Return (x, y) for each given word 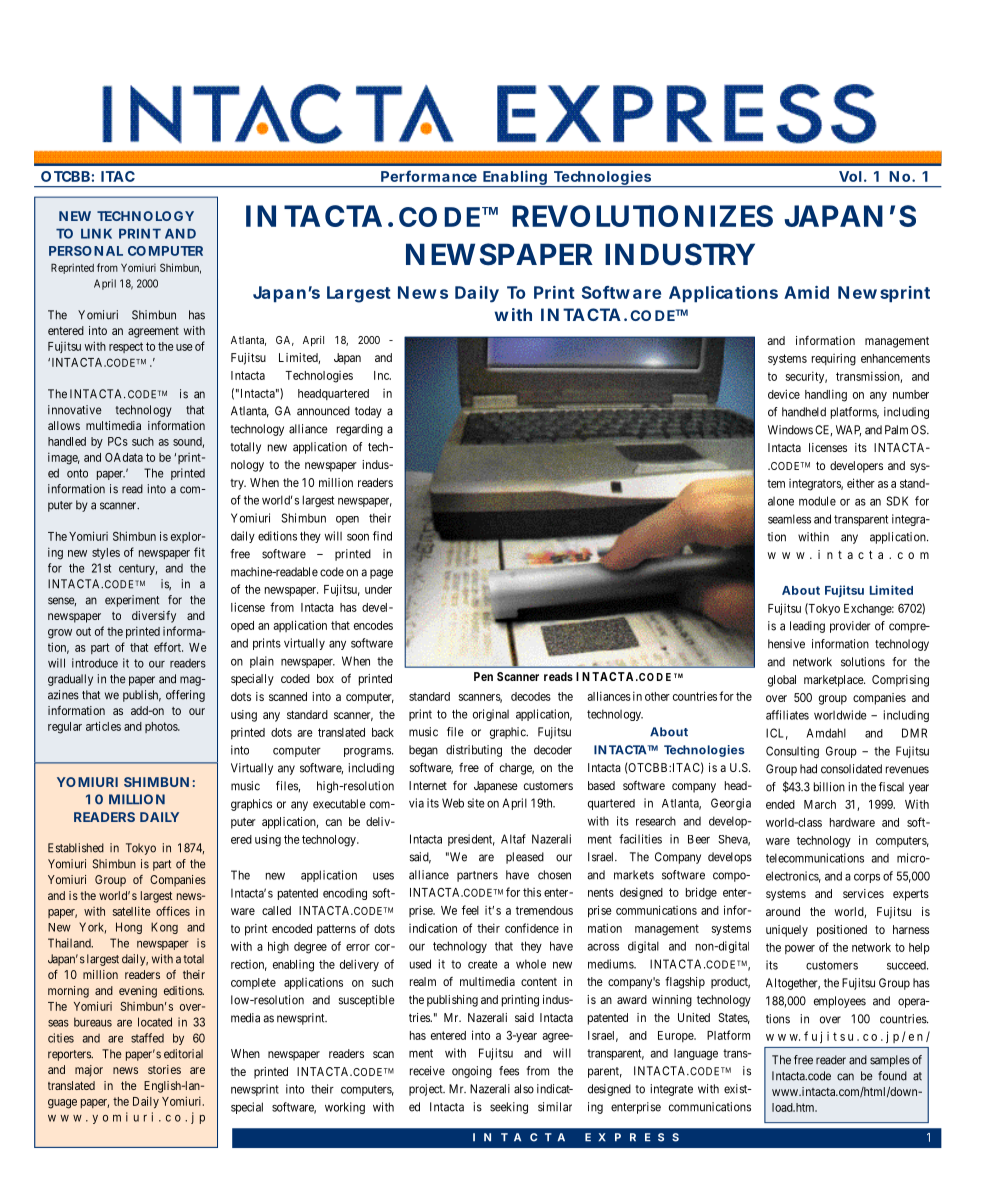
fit (199, 552)
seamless (789, 519)
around (783, 911)
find (382, 536)
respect (126, 347)
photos (162, 727)
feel (470, 910)
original (491, 715)
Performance (429, 176)
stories (164, 1069)
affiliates (787, 715)
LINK (96, 234)
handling (826, 395)
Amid (806, 292)
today (368, 412)
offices (173, 911)
